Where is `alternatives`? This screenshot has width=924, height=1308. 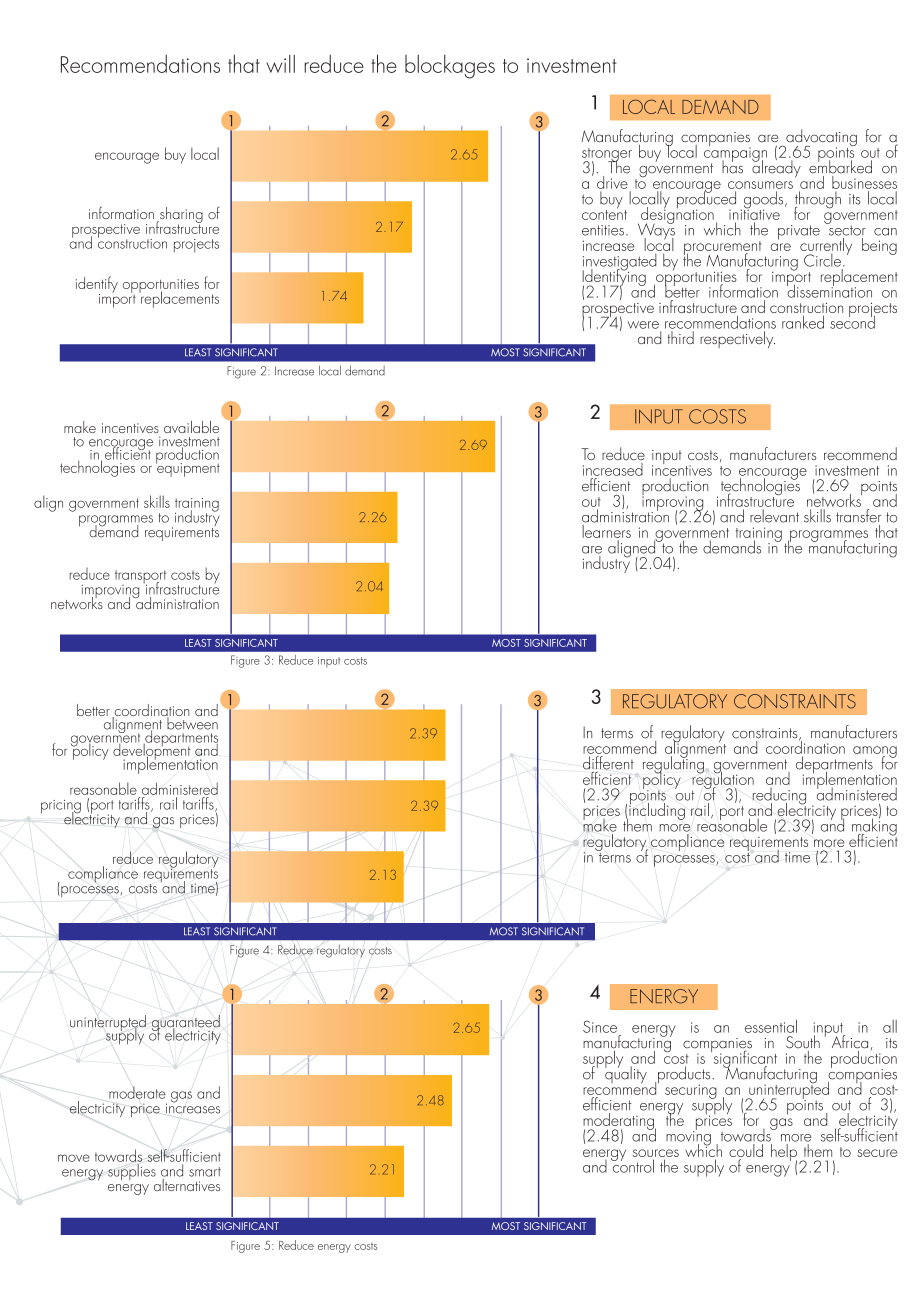
alternatives is located at coordinates (186, 1183).
